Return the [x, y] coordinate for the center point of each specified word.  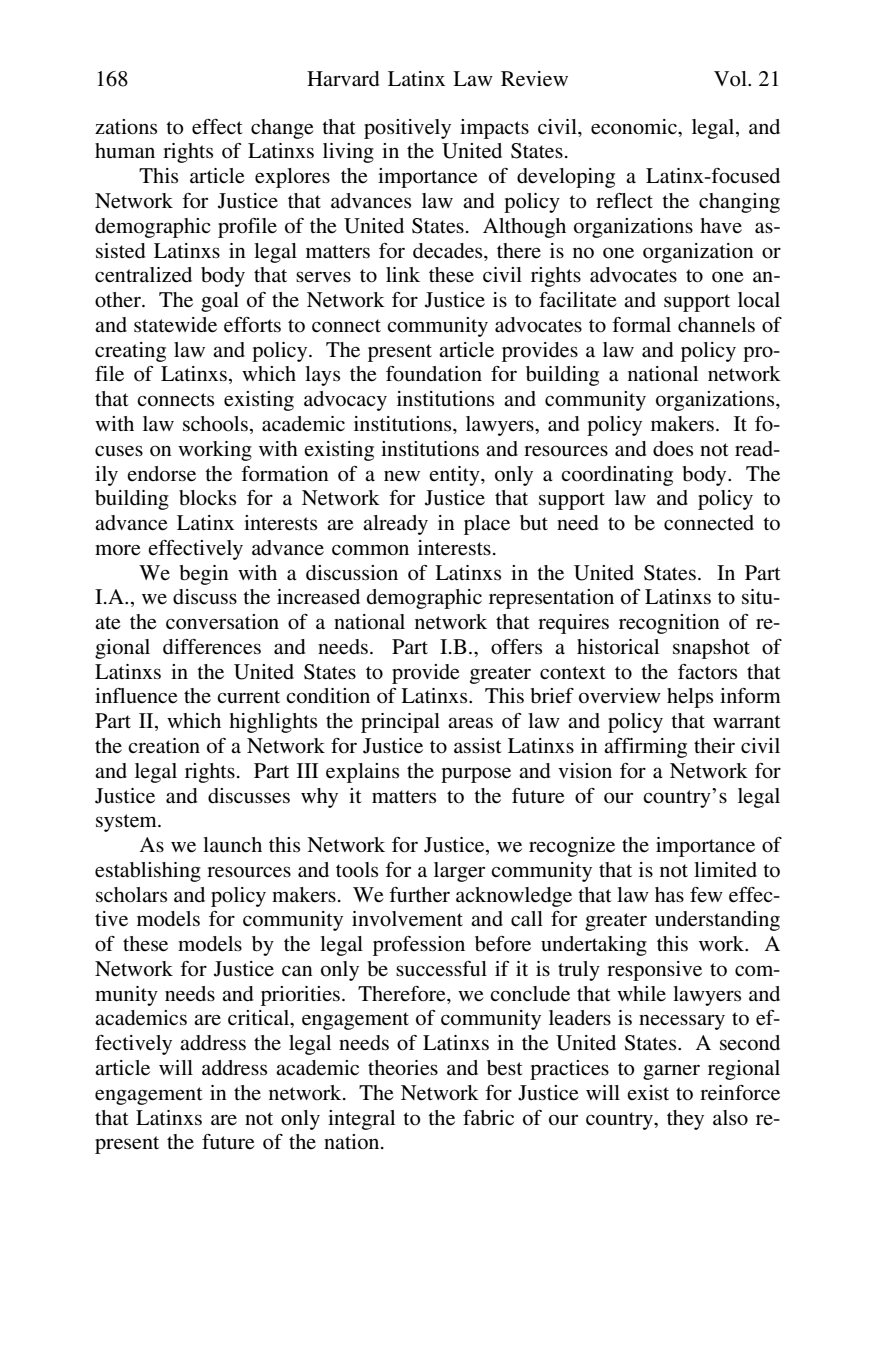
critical [260, 1019]
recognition [669, 624]
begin [204, 575]
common [370, 550]
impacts [494, 129]
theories [403, 1068]
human [125, 151]
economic [635, 127]
